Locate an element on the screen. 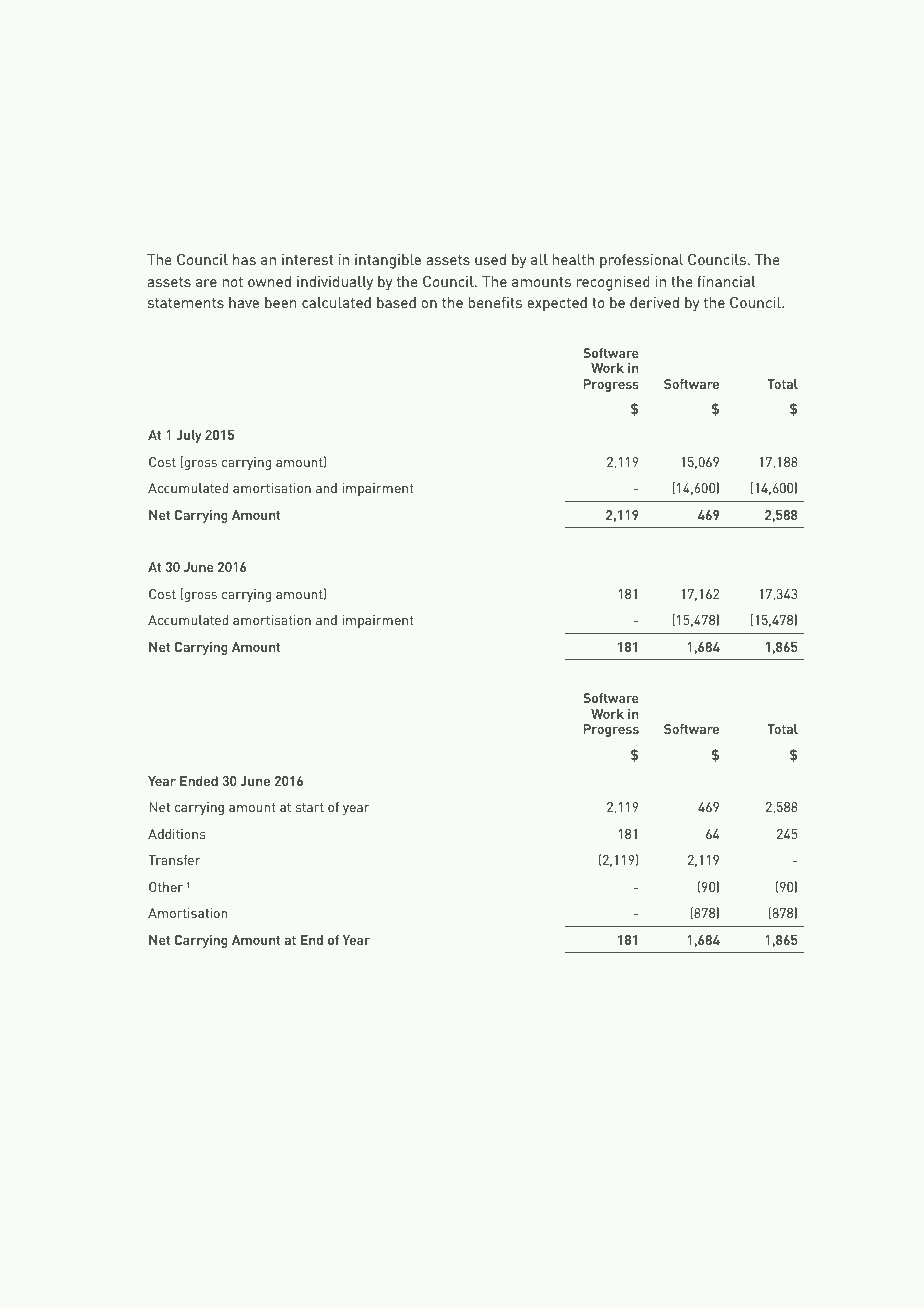  continued is located at coordinates (431, 197).
